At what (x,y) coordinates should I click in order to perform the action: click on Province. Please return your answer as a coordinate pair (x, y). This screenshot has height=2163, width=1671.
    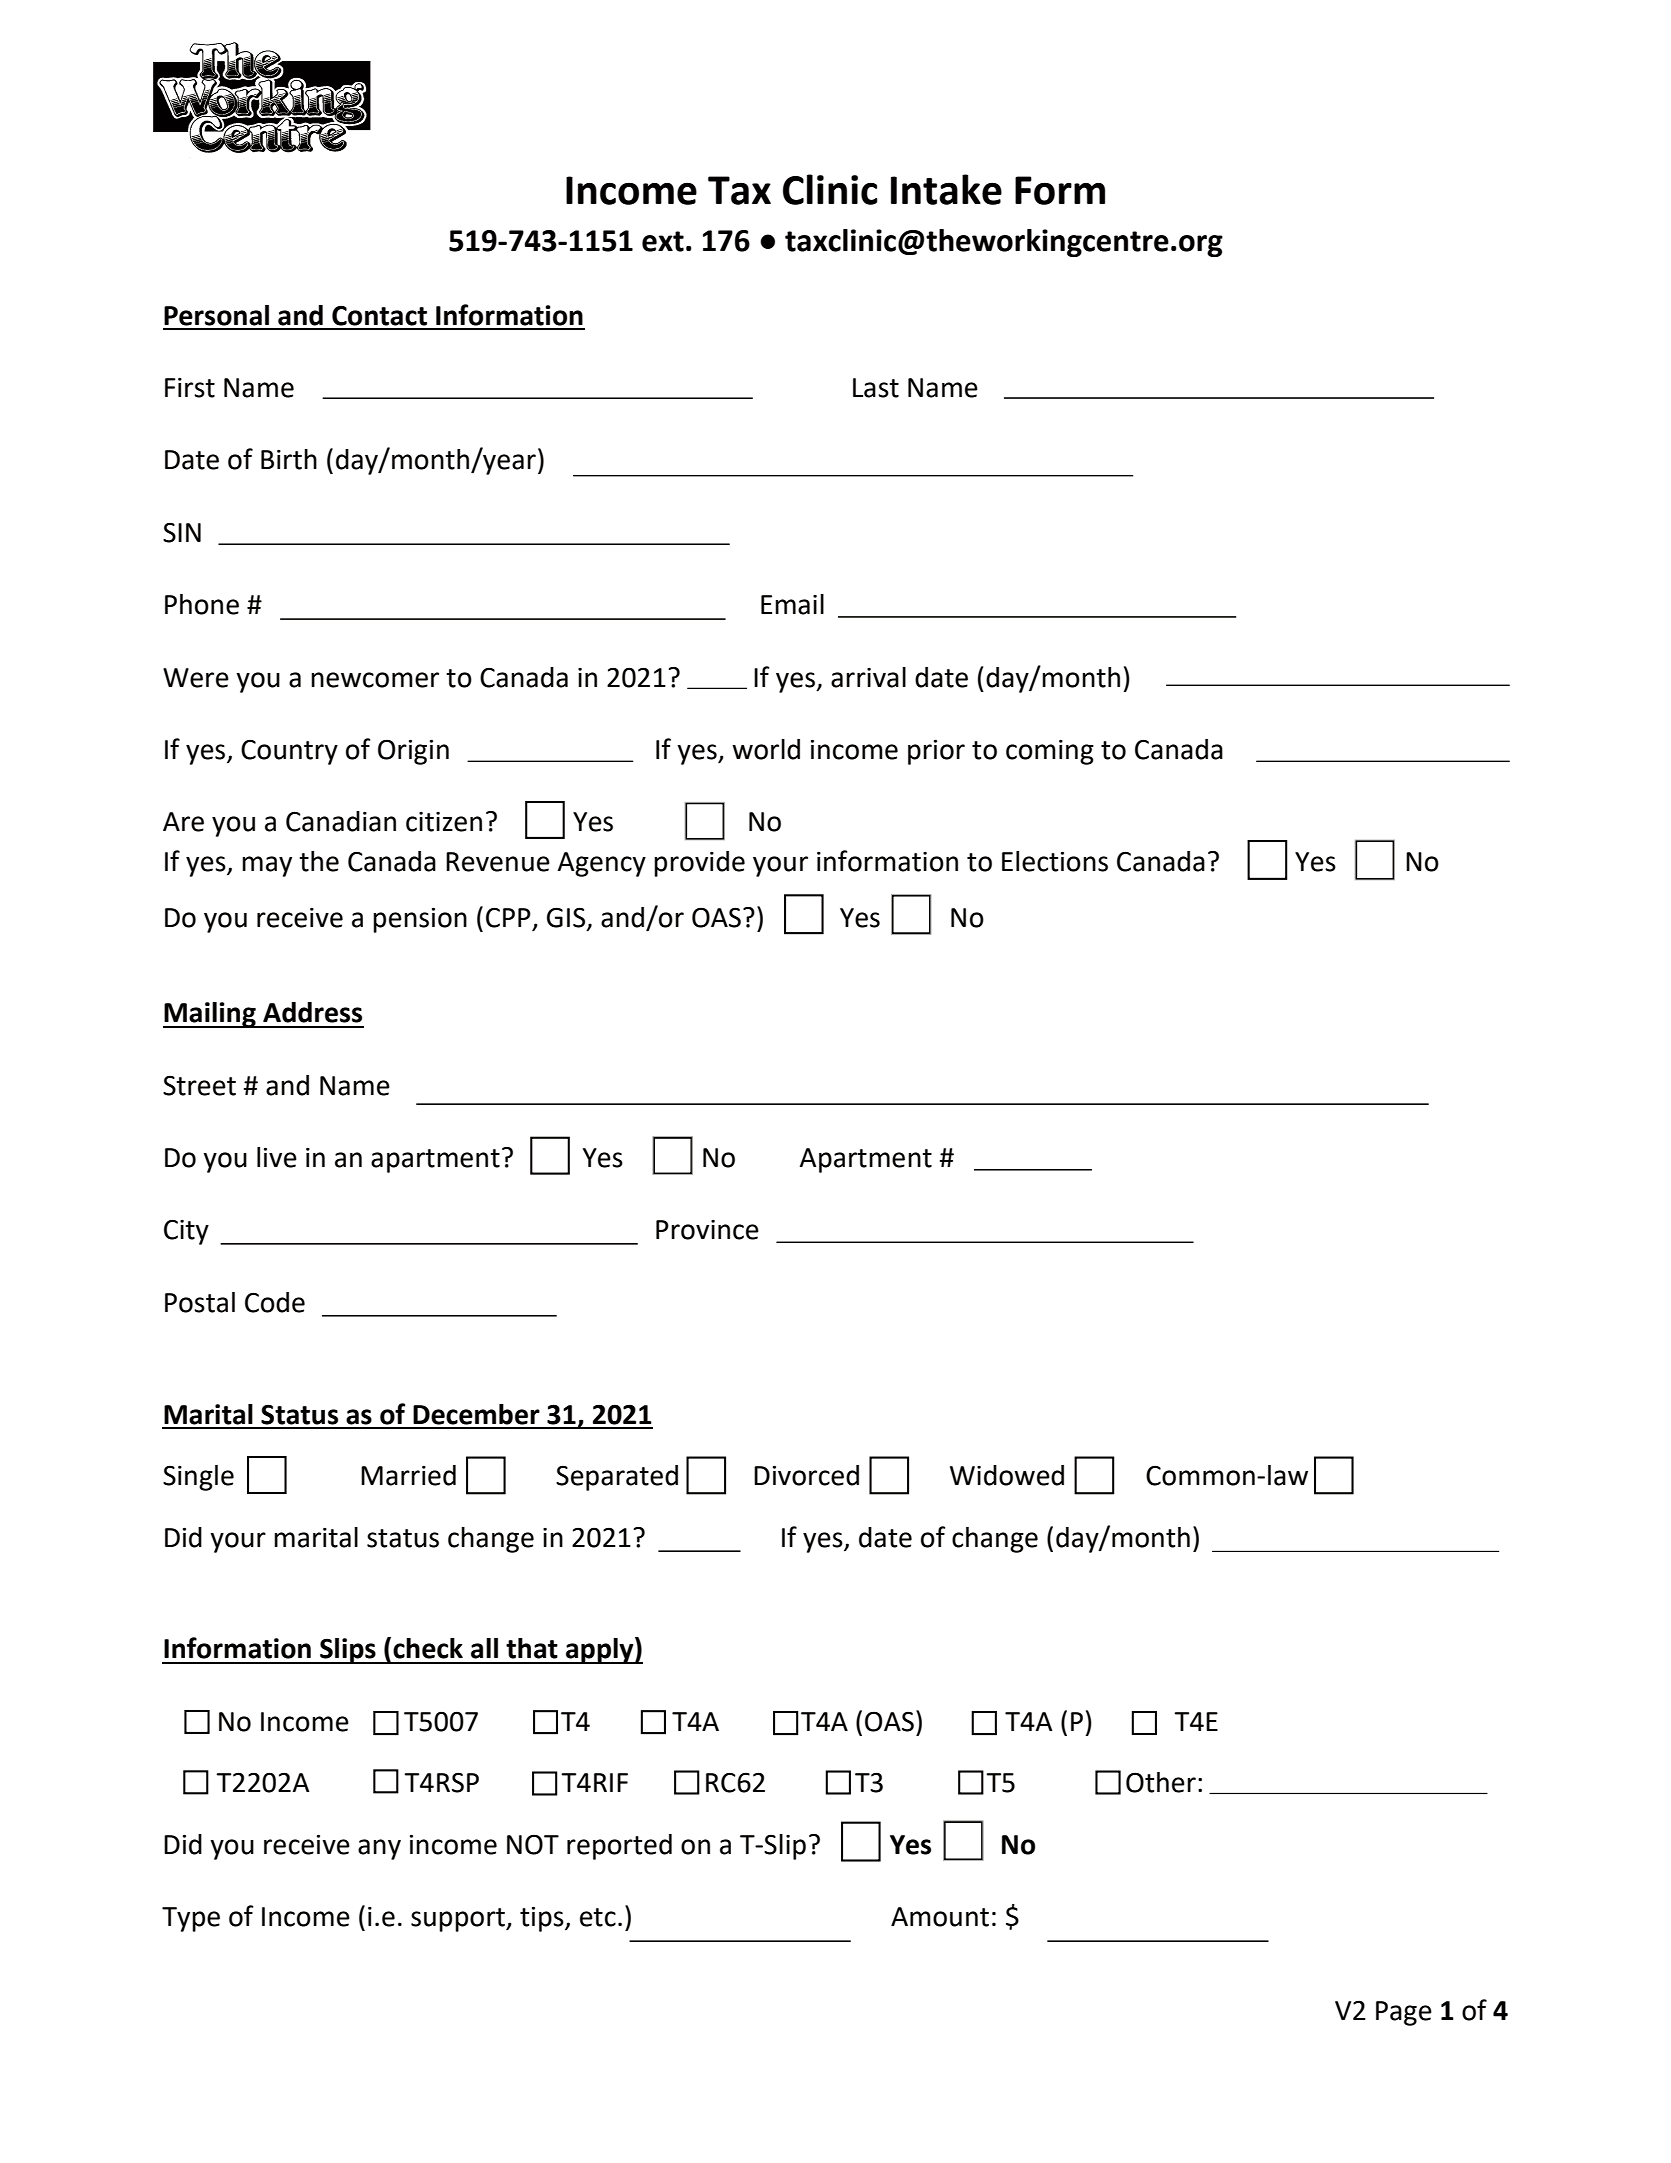
    Looking at the image, I should click on (707, 1230).
